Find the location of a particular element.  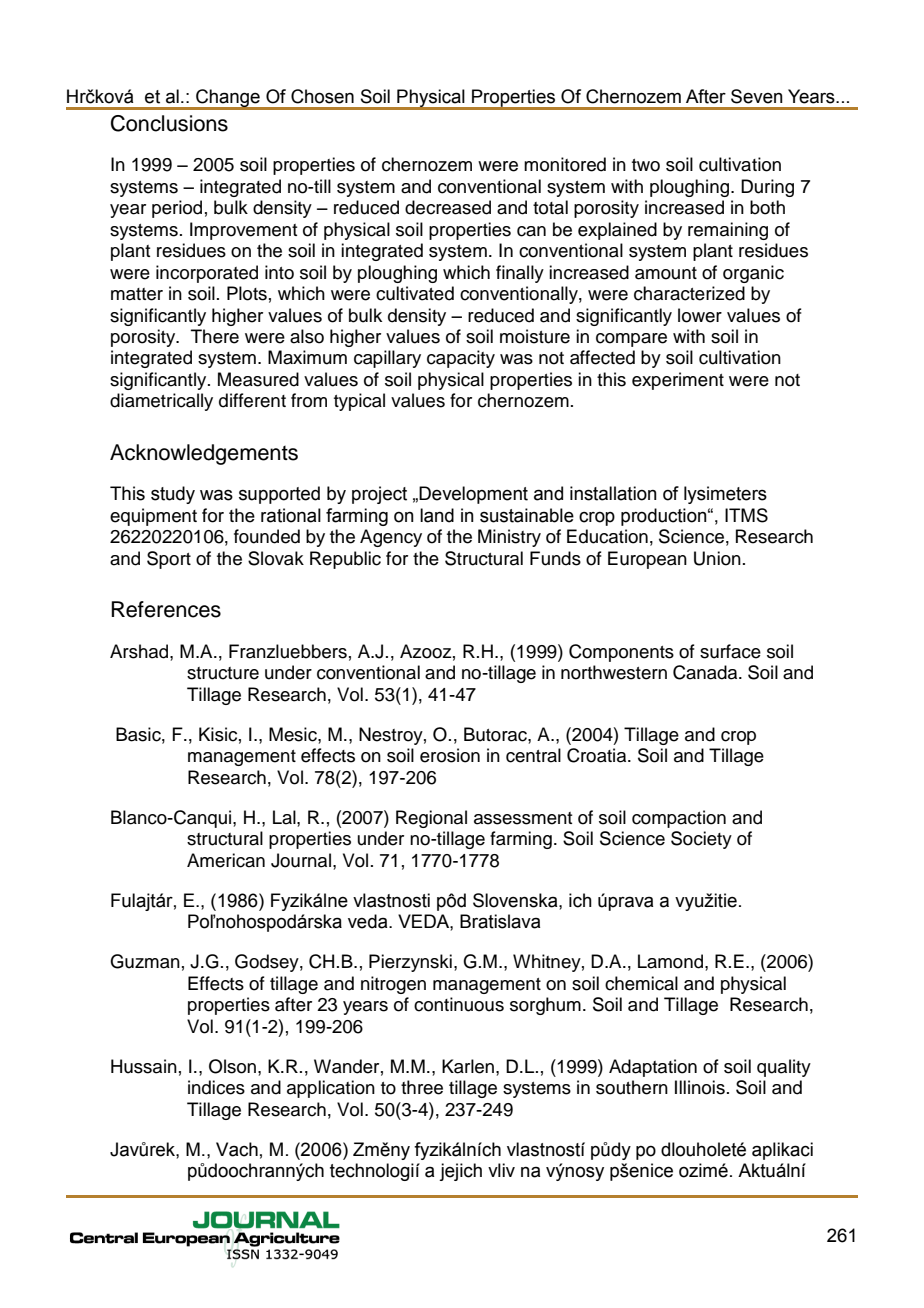

Olson is located at coordinates (232, 1066).
